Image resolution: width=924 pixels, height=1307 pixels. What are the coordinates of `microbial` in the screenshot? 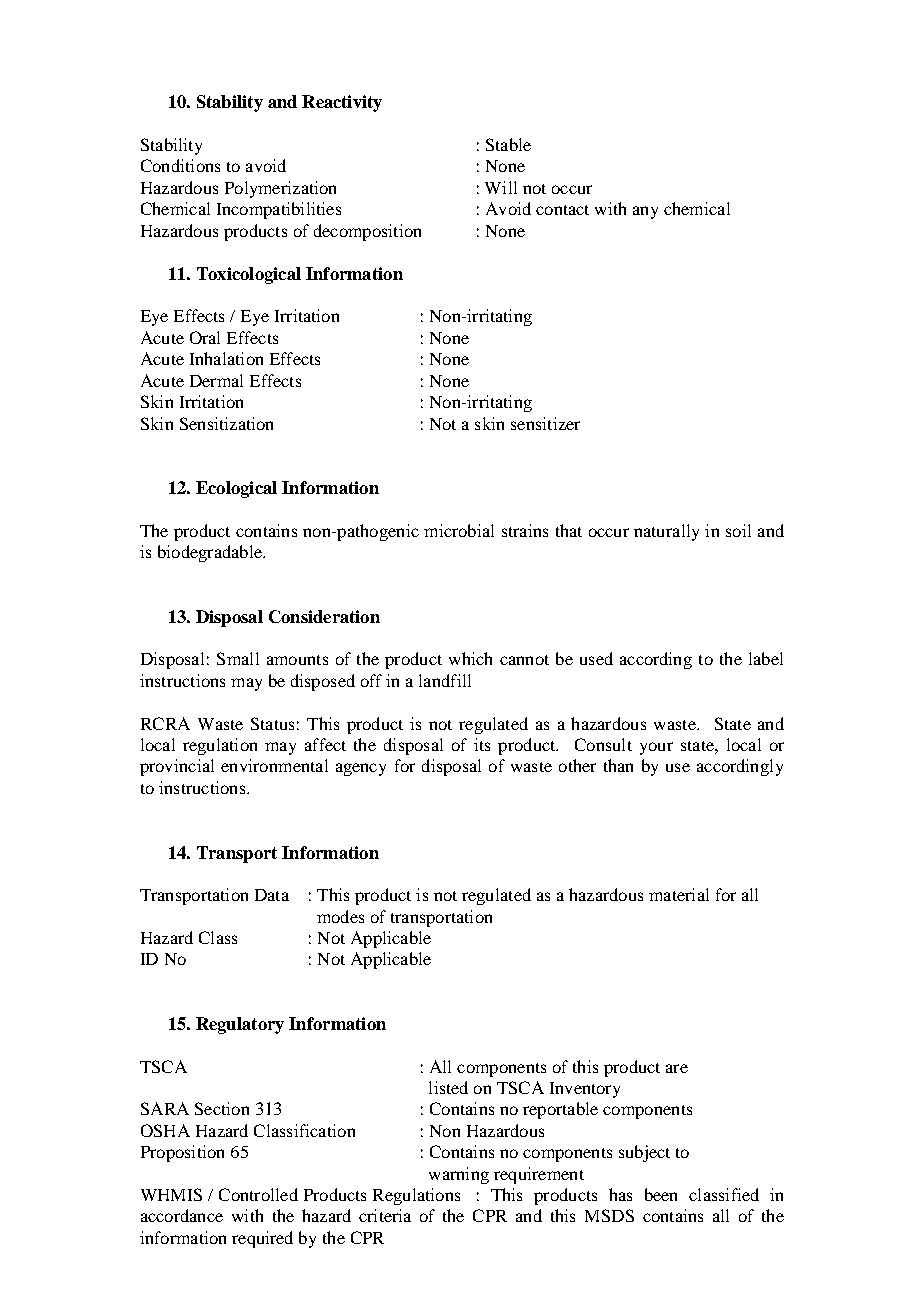 It's located at (459, 530).
